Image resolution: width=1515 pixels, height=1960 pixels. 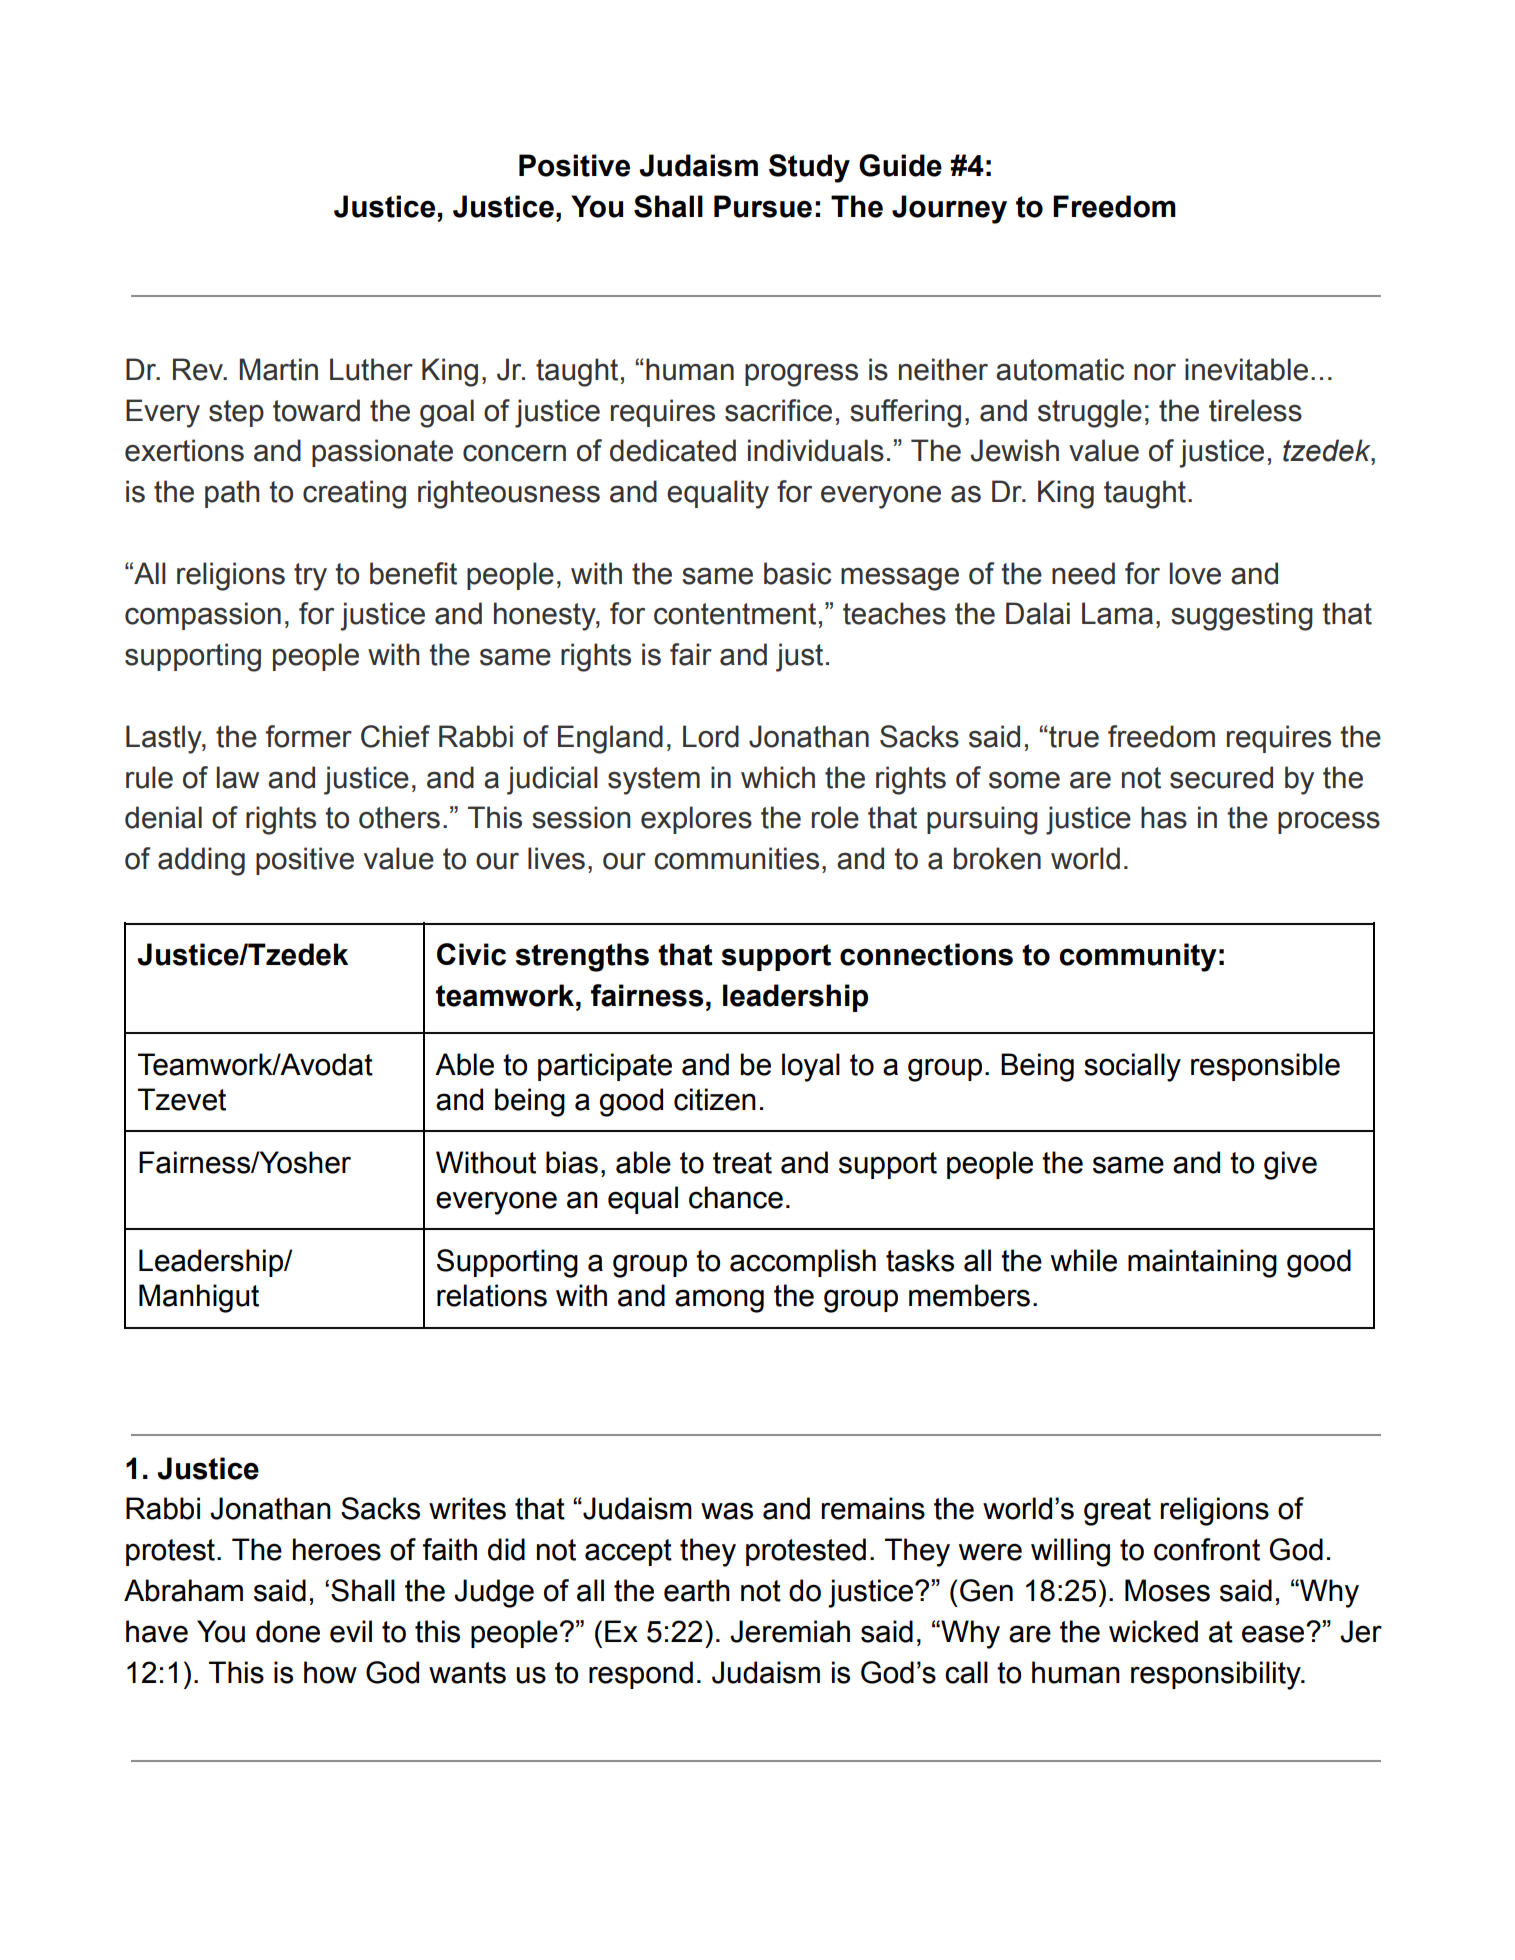 I want to click on Pursue, so click(x=763, y=206).
